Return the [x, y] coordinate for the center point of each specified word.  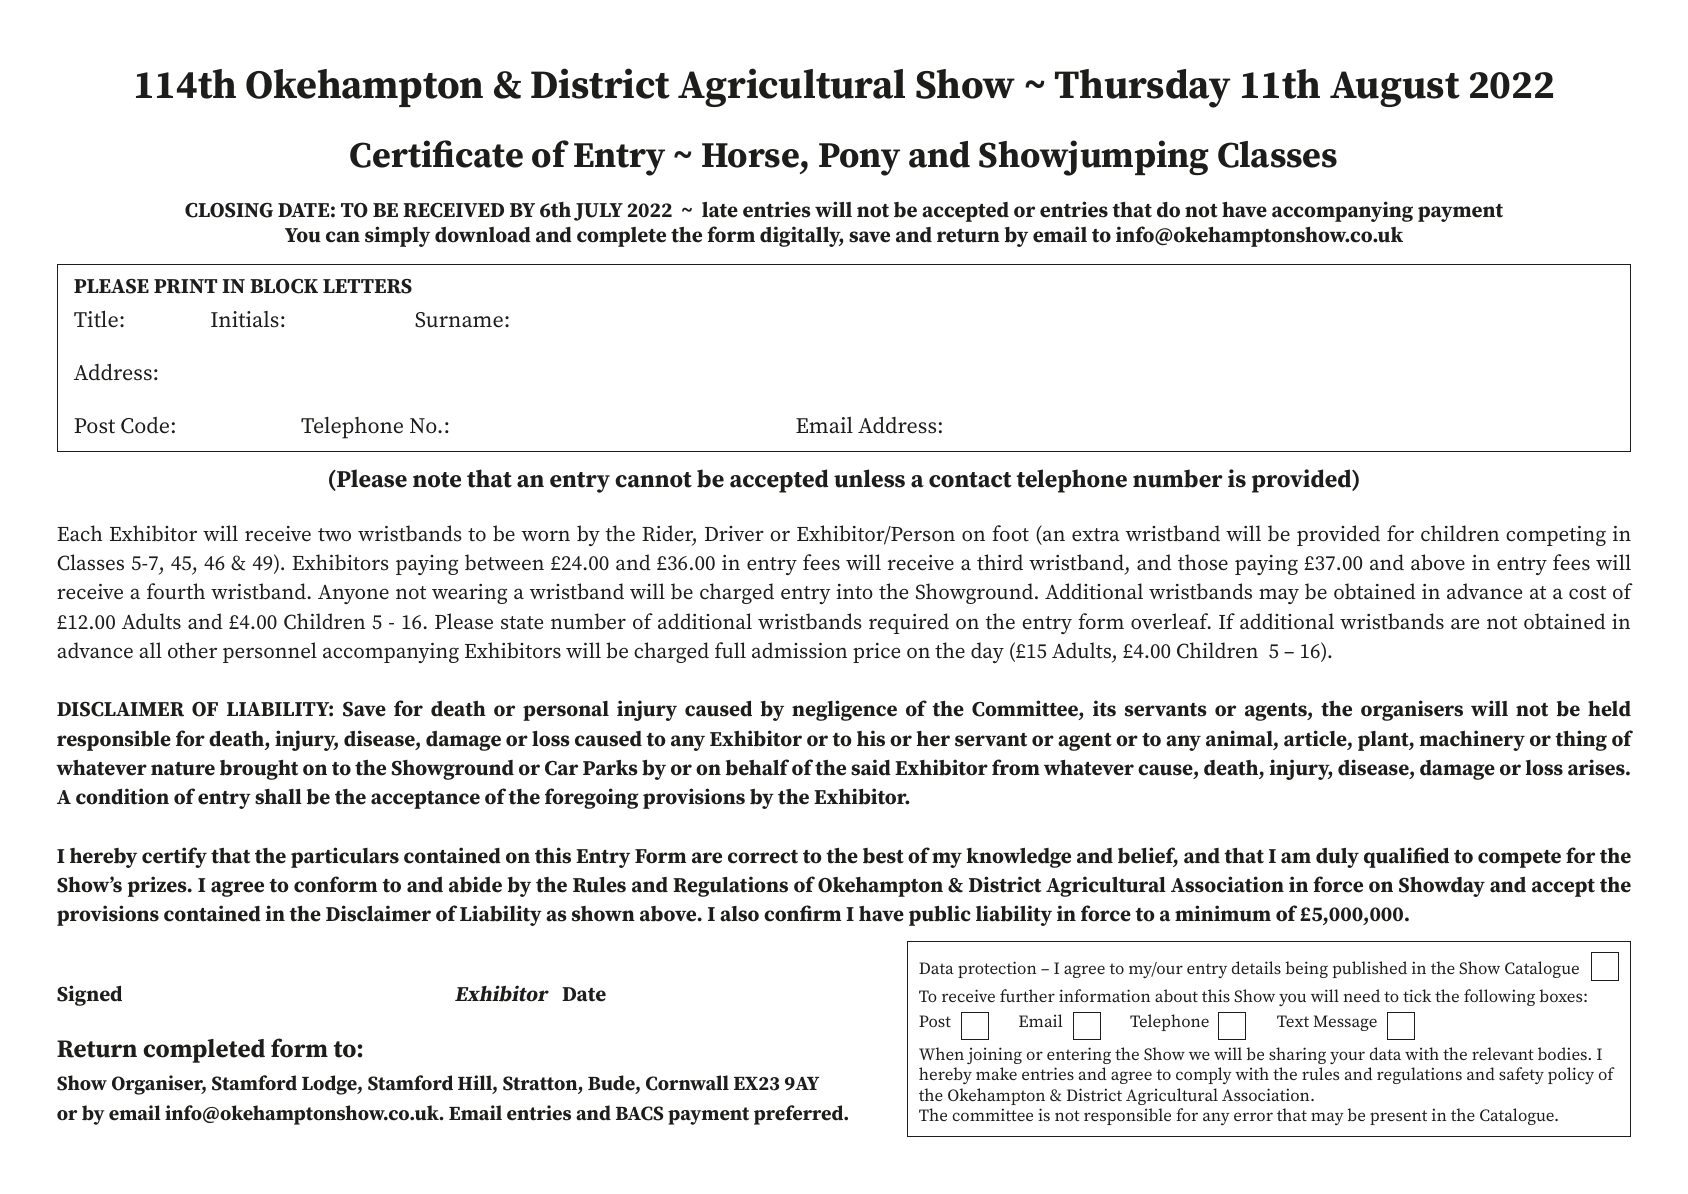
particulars [345, 857]
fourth [176, 591]
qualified [1406, 857]
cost [1587, 593]
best [883, 856]
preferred [799, 1115]
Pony [859, 159]
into [854, 592]
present [1398, 1117]
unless [869, 478]
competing [1556, 536]
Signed [89, 995]
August [1395, 89]
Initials [245, 319]
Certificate [436, 154]
